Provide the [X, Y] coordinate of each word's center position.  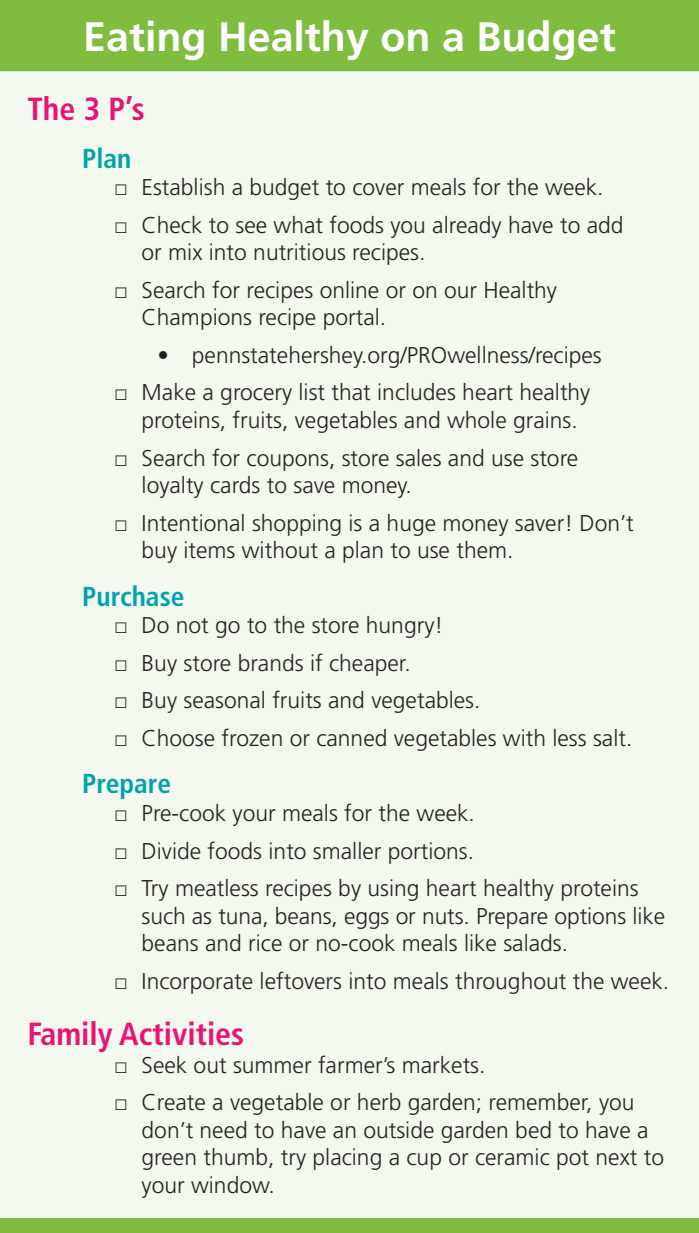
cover [378, 189]
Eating [145, 40]
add [604, 225]
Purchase [133, 595]
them [481, 550]
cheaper [369, 665]
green [169, 1161]
